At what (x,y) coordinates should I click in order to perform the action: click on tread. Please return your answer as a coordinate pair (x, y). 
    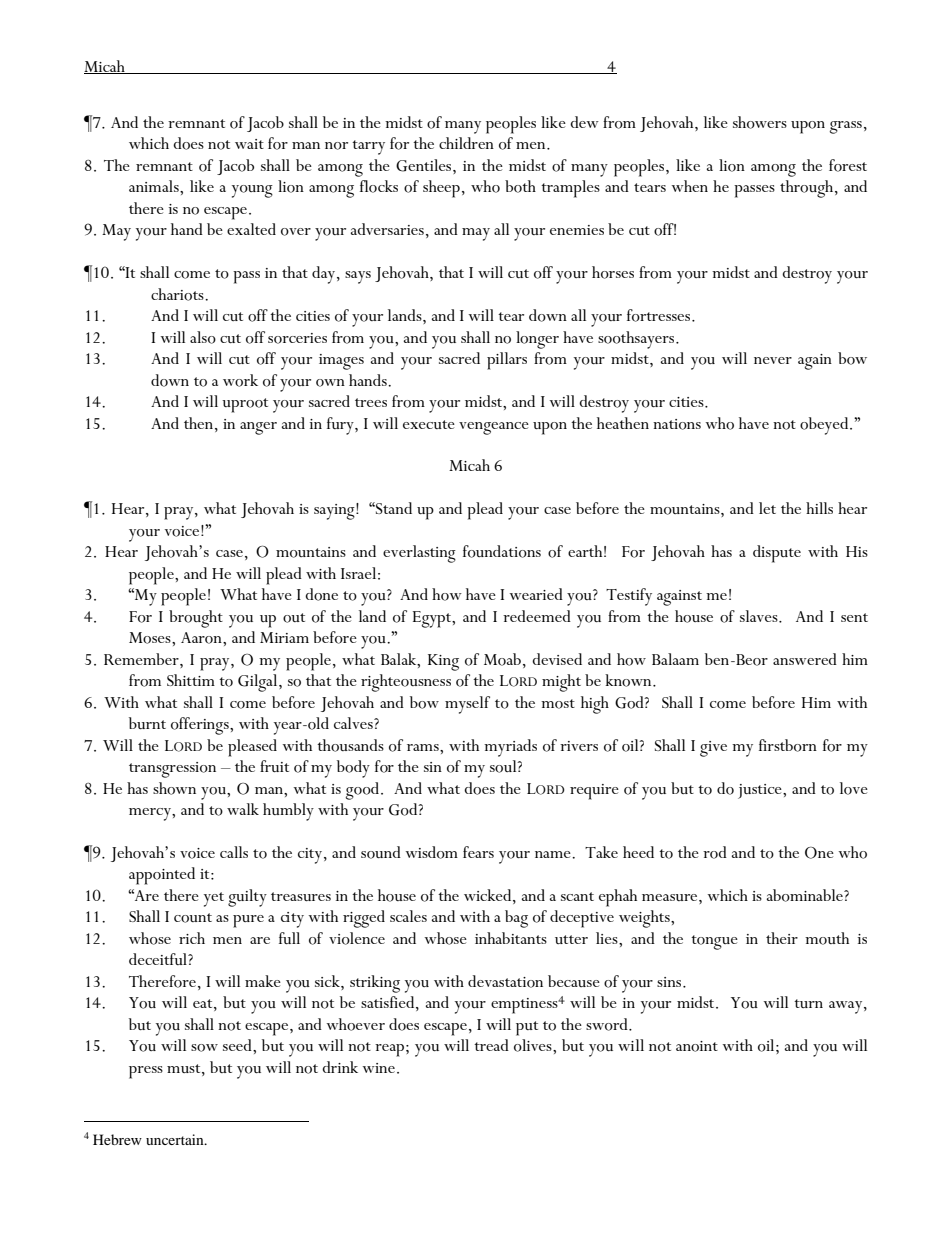
    Looking at the image, I should click on (491, 1045).
